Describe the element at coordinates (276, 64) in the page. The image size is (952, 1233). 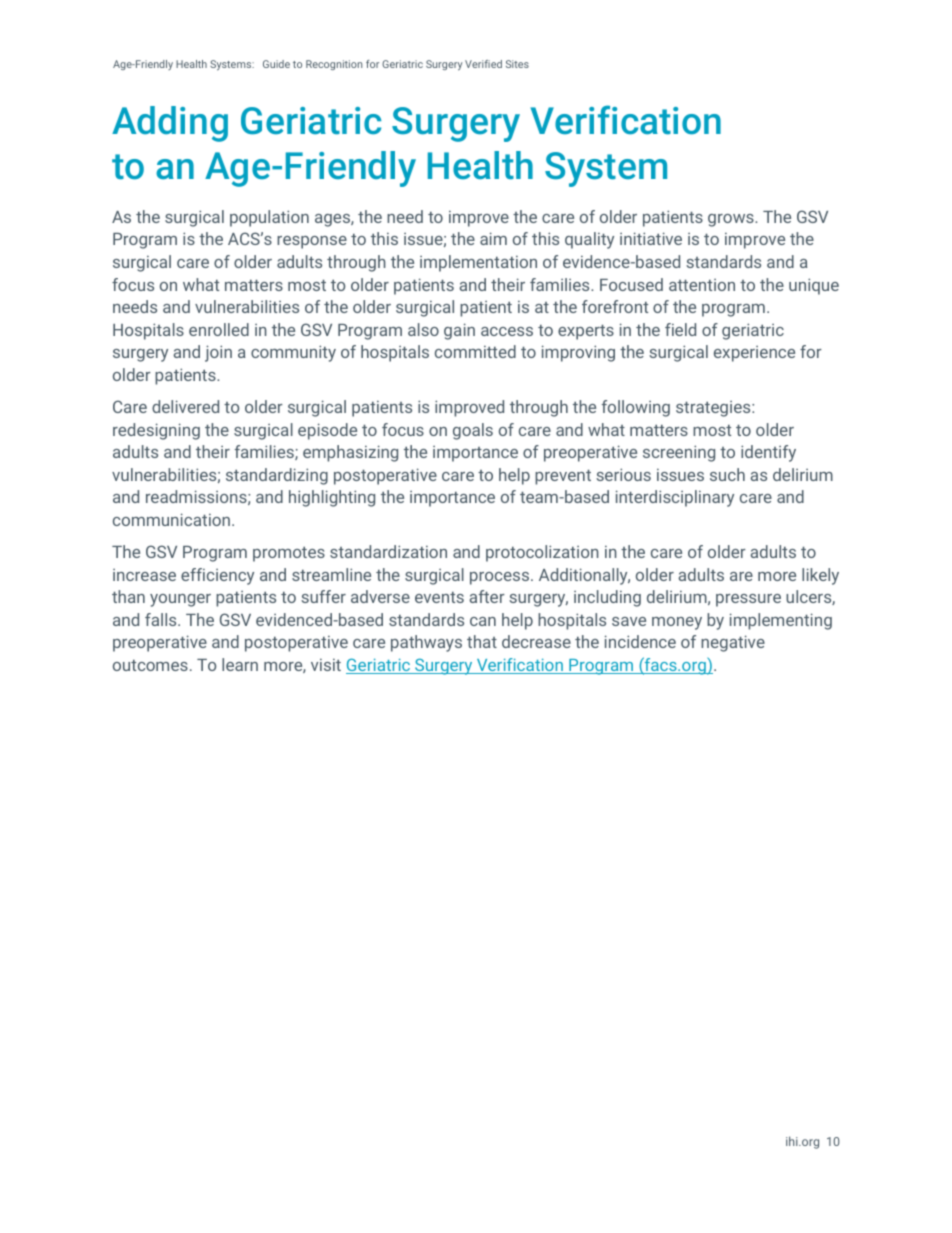
I see `Guide` at that location.
